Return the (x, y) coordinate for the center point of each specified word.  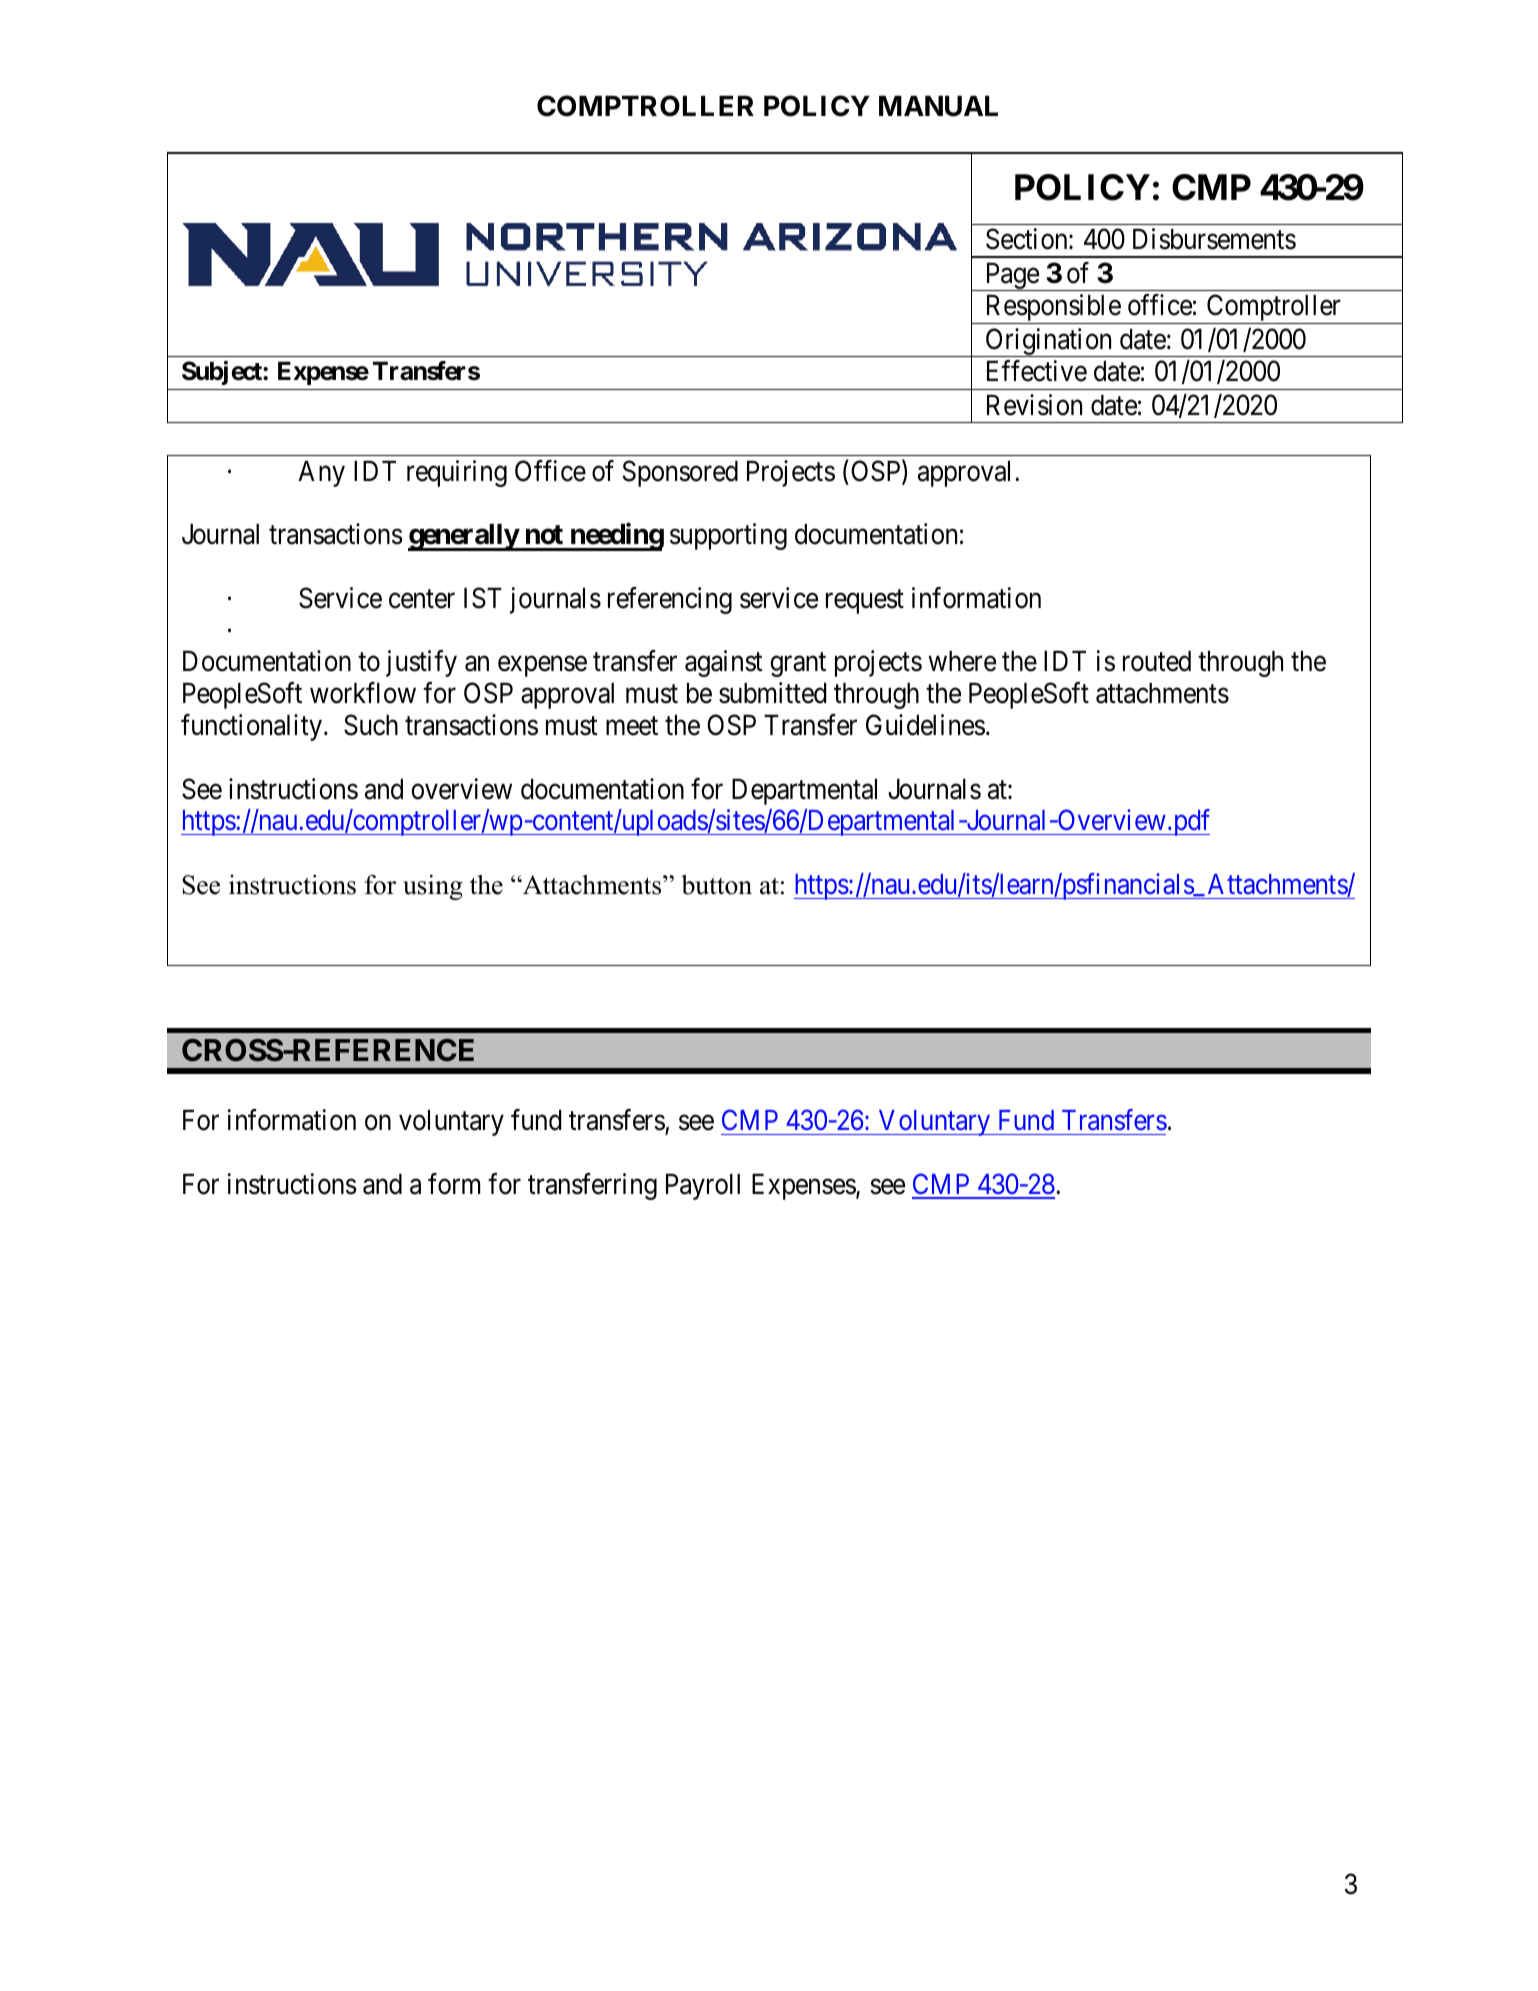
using (433, 887)
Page (1011, 277)
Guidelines (925, 725)
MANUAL (938, 106)
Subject (223, 373)
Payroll (703, 1187)
